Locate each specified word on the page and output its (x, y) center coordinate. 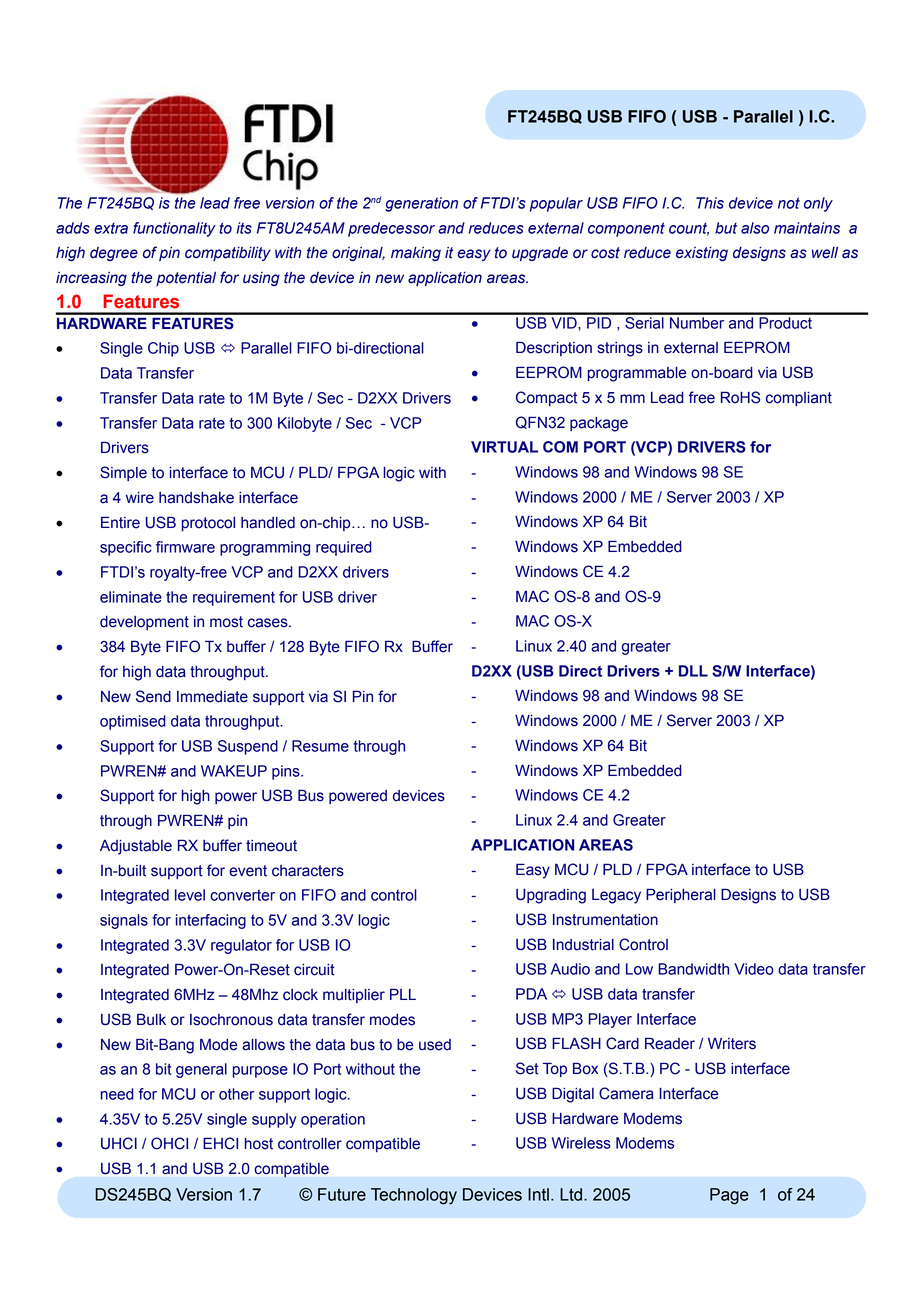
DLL (693, 671)
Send (153, 696)
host (259, 1144)
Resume (320, 746)
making (416, 254)
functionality (174, 229)
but (726, 228)
